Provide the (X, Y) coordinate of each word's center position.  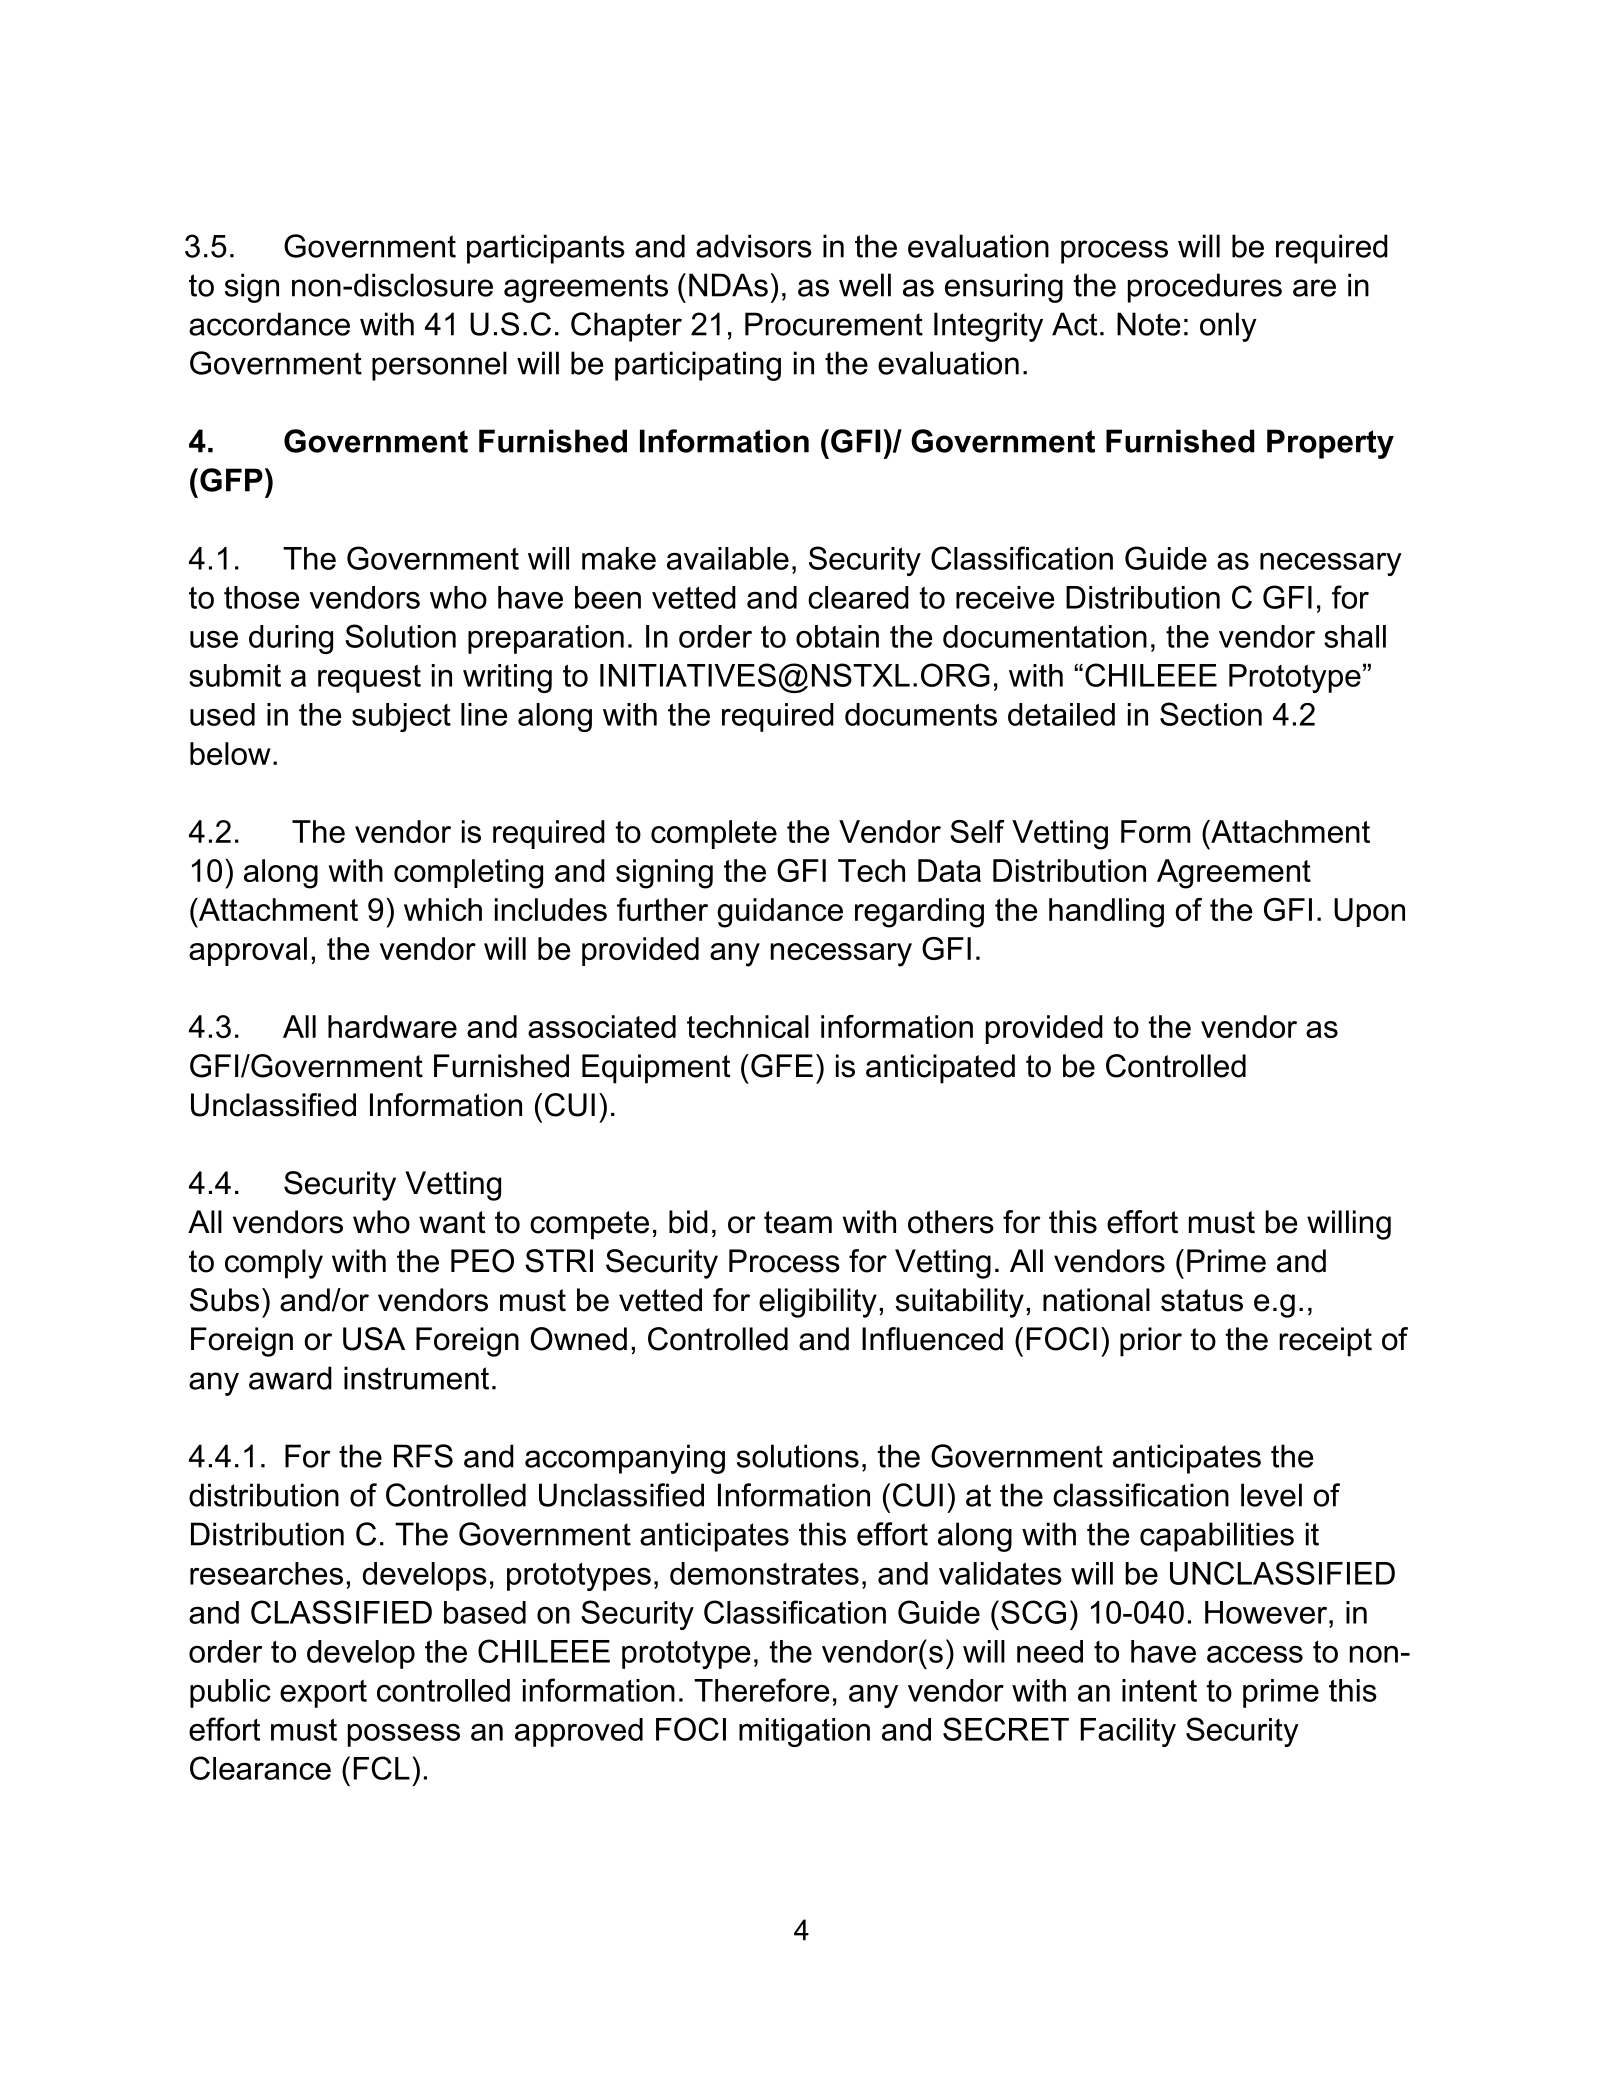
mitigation (804, 1732)
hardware (392, 1026)
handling (1106, 913)
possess (404, 1735)
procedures (1205, 288)
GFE (782, 1066)
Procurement (834, 324)
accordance (269, 324)
